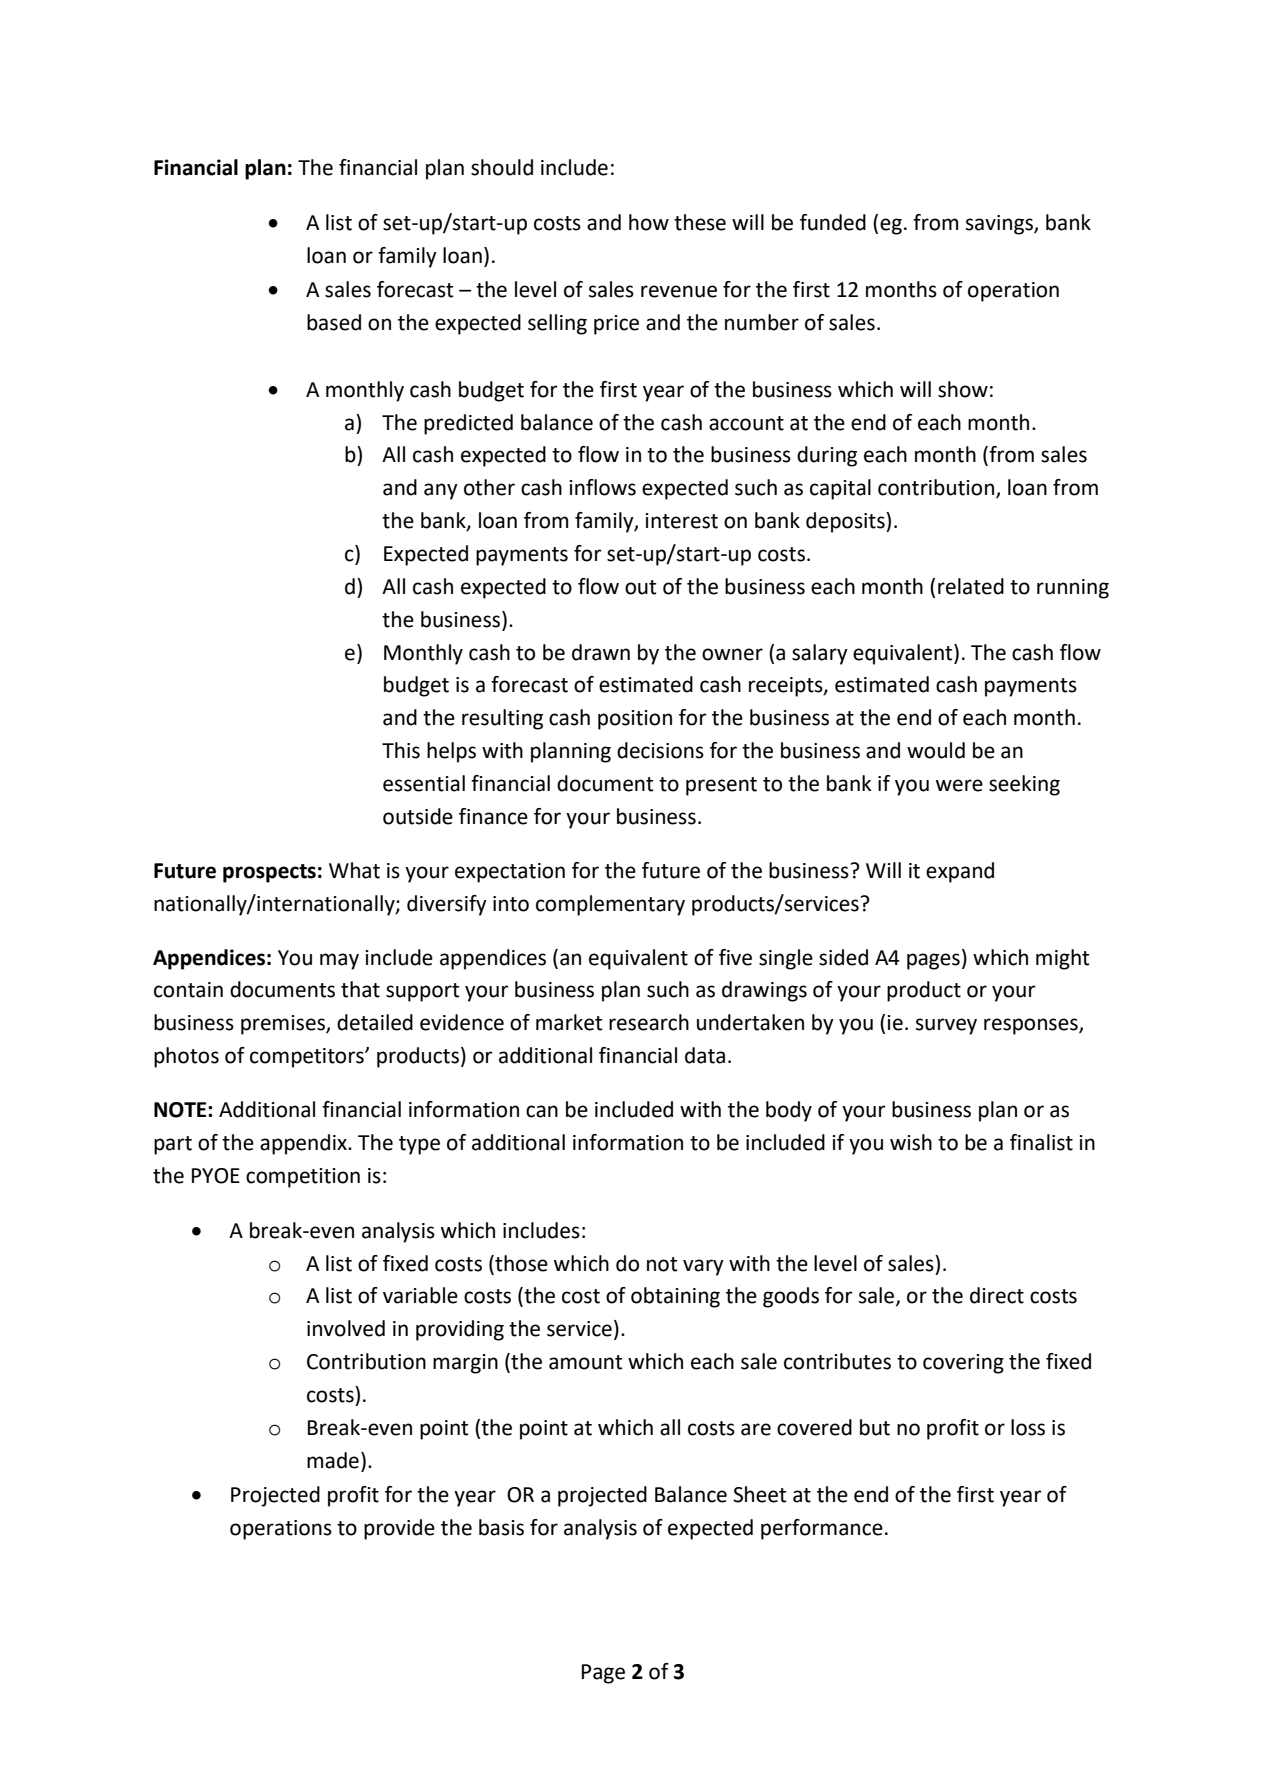 This screenshot has width=1265, height=1789. Describe the element at coordinates (269, 873) in the screenshot. I see `prospects` at that location.
